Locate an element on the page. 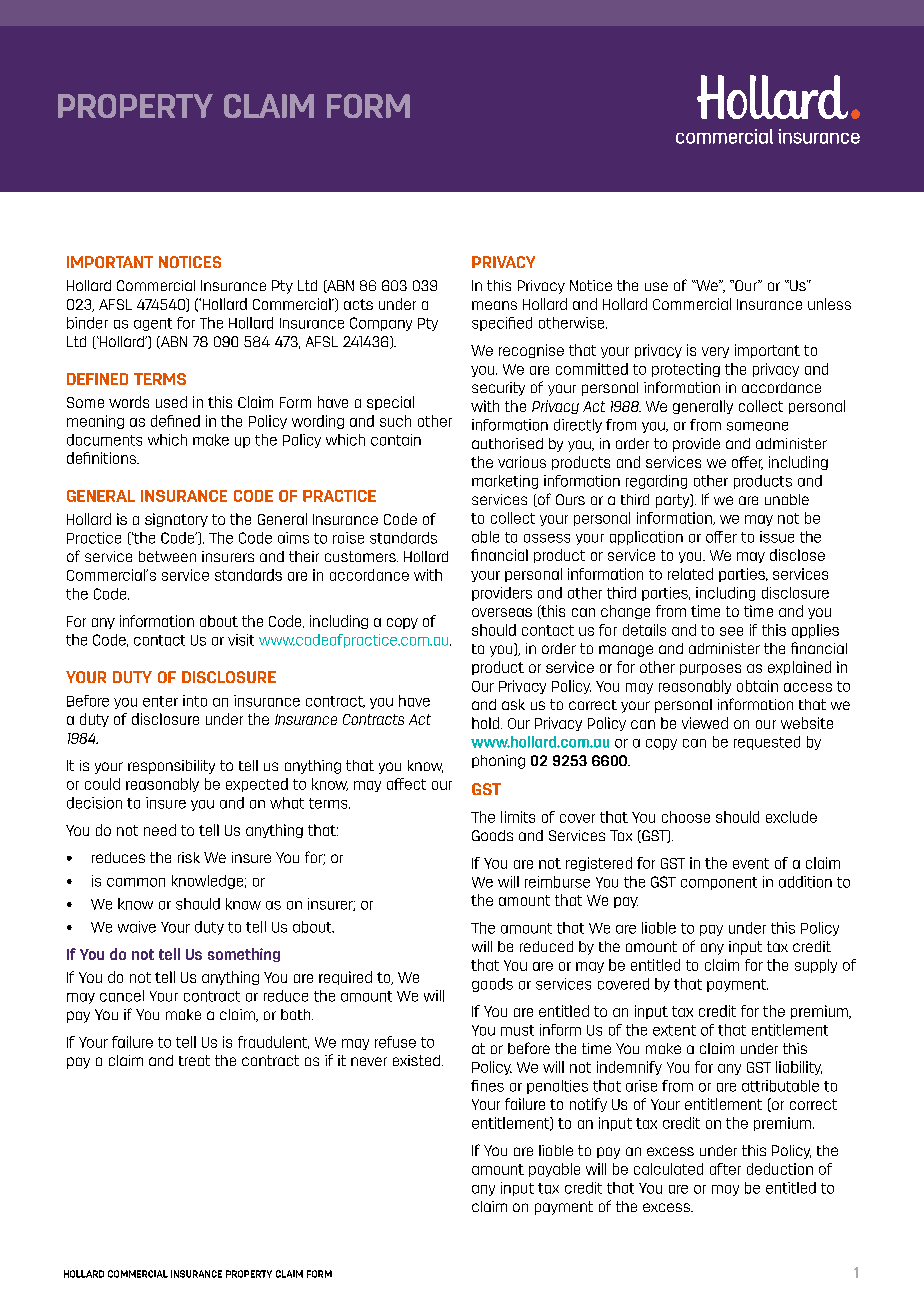 The image size is (924, 1308). agent is located at coordinates (153, 324).
